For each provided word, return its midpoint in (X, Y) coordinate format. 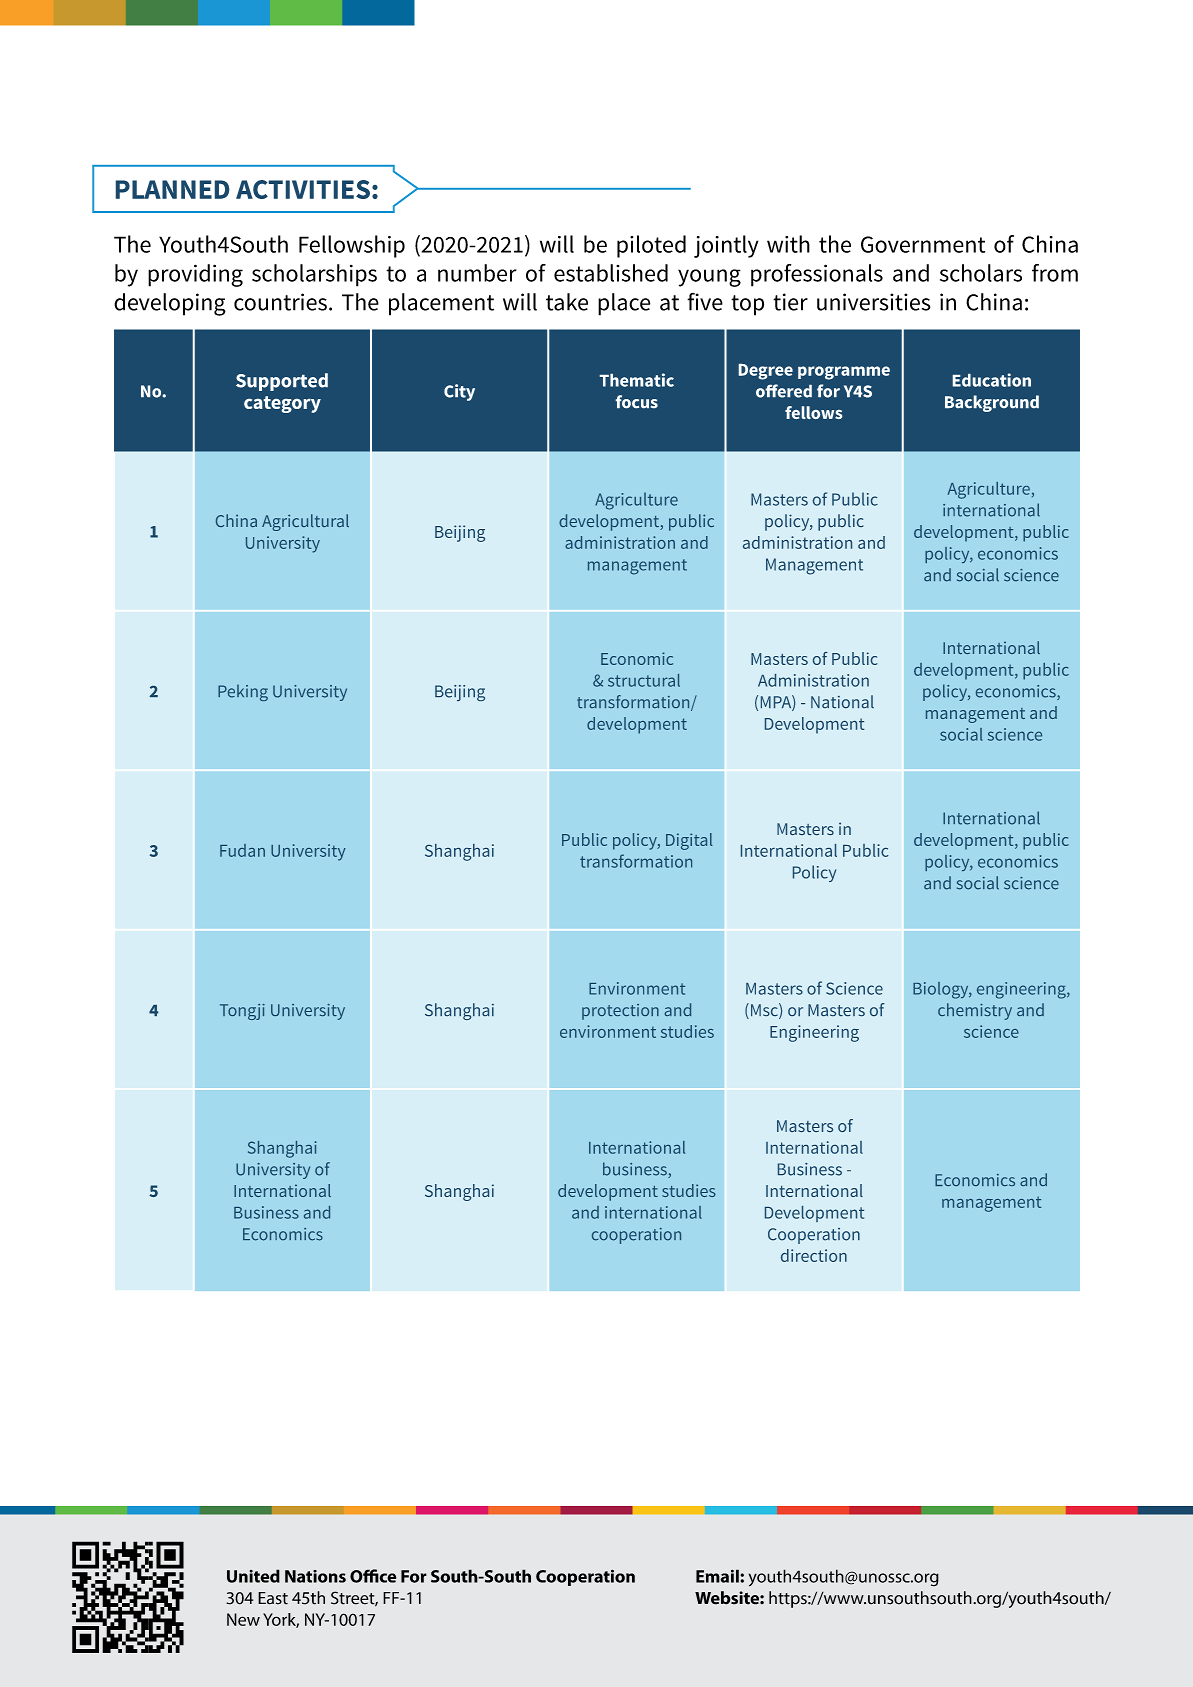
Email (718, 1576)
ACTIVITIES (303, 189)
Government (923, 244)
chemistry (975, 1011)
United (253, 1576)
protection (620, 1012)
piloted (651, 246)
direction (814, 1255)
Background (992, 403)
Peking (243, 692)
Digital (689, 841)
